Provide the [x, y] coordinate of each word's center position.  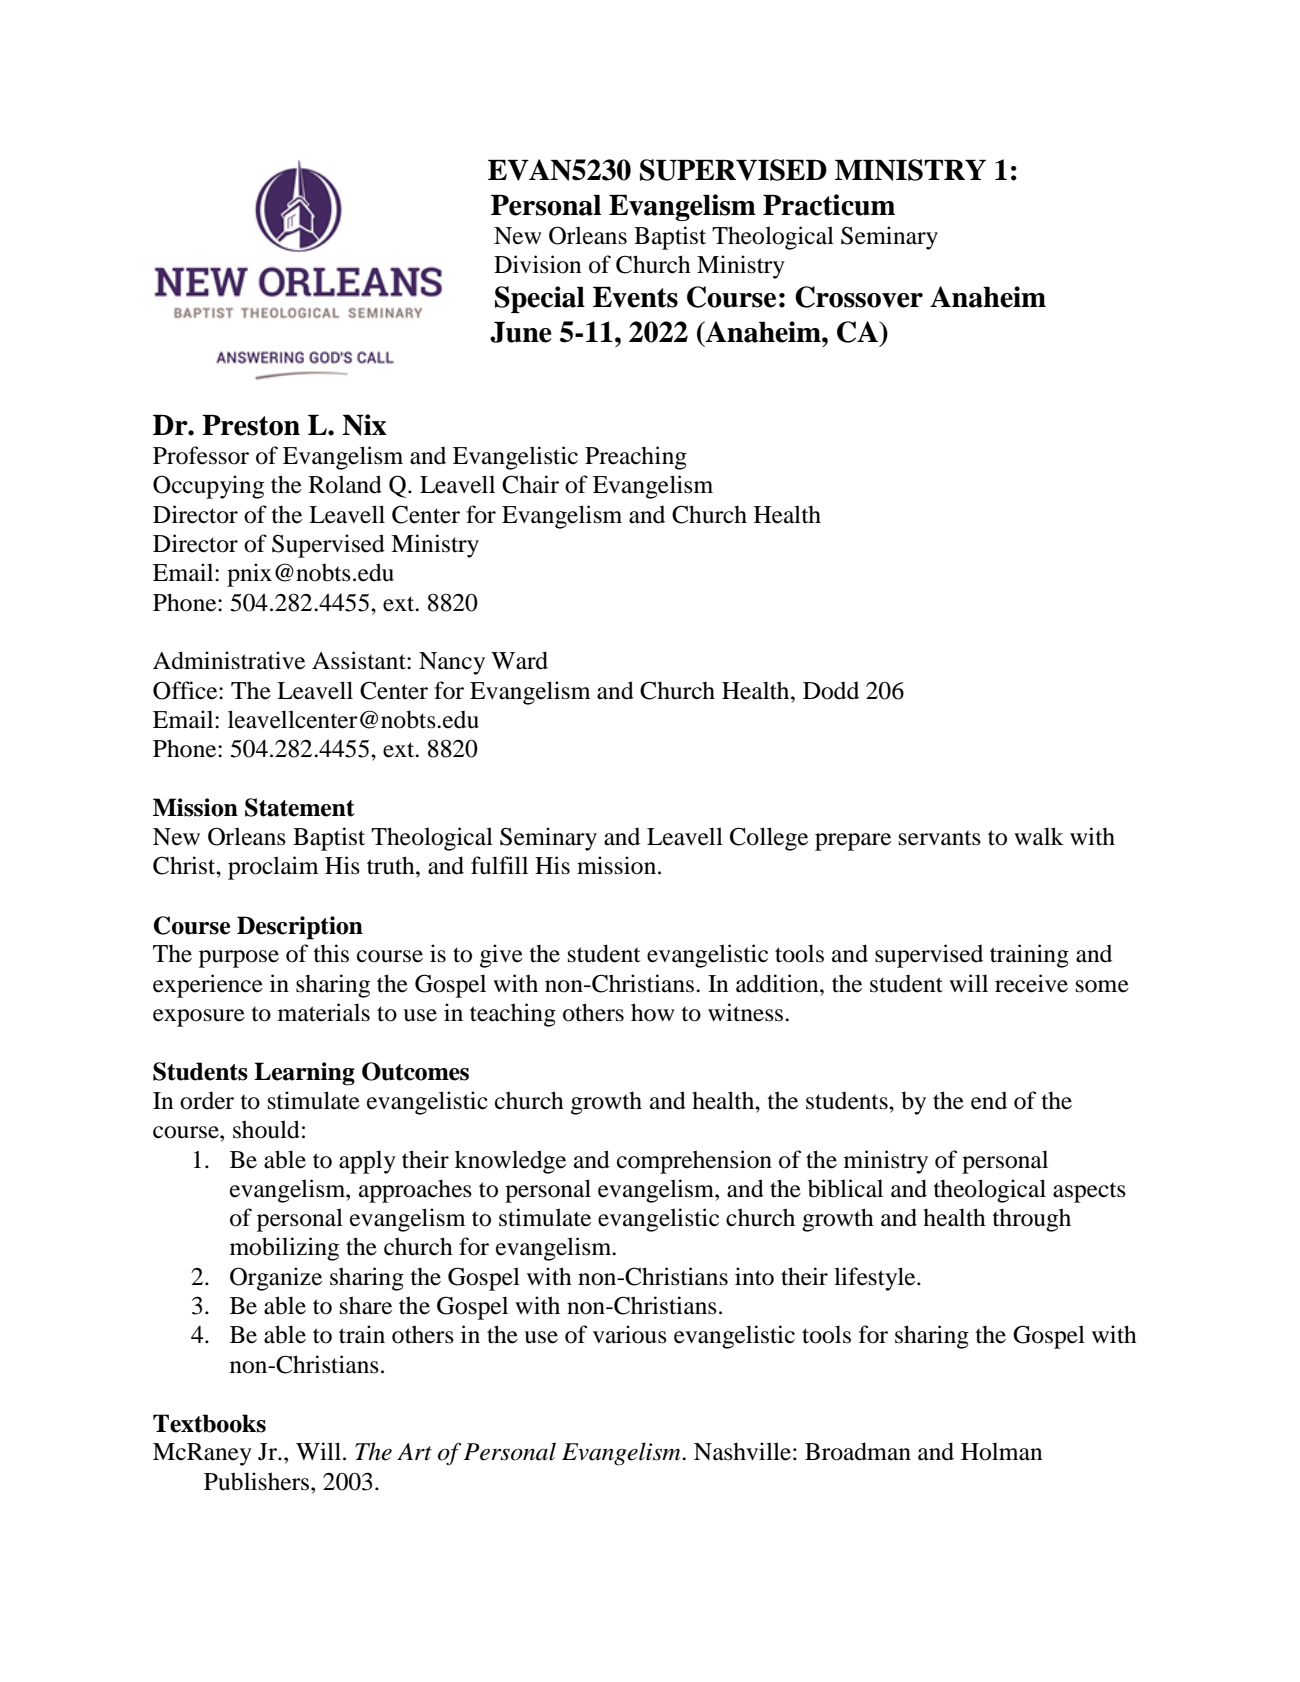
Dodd [831, 691]
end [989, 1101]
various [630, 1334]
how [652, 1012]
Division [537, 264]
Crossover [859, 297]
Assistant [360, 660]
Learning [304, 1074]
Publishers [258, 1481]
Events [635, 297]
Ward [519, 660]
